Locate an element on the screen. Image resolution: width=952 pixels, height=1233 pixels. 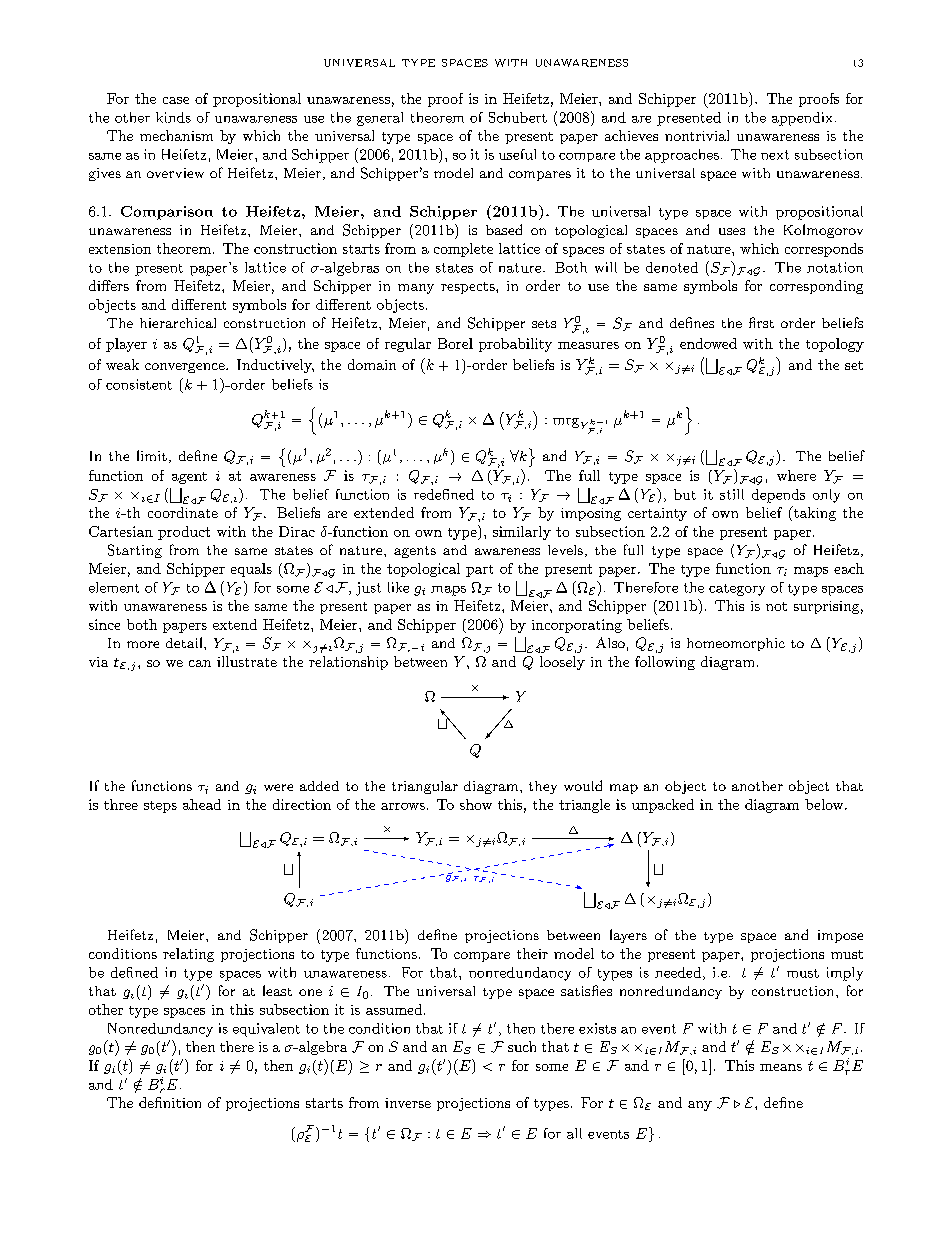
Schubert is located at coordinates (518, 117).
